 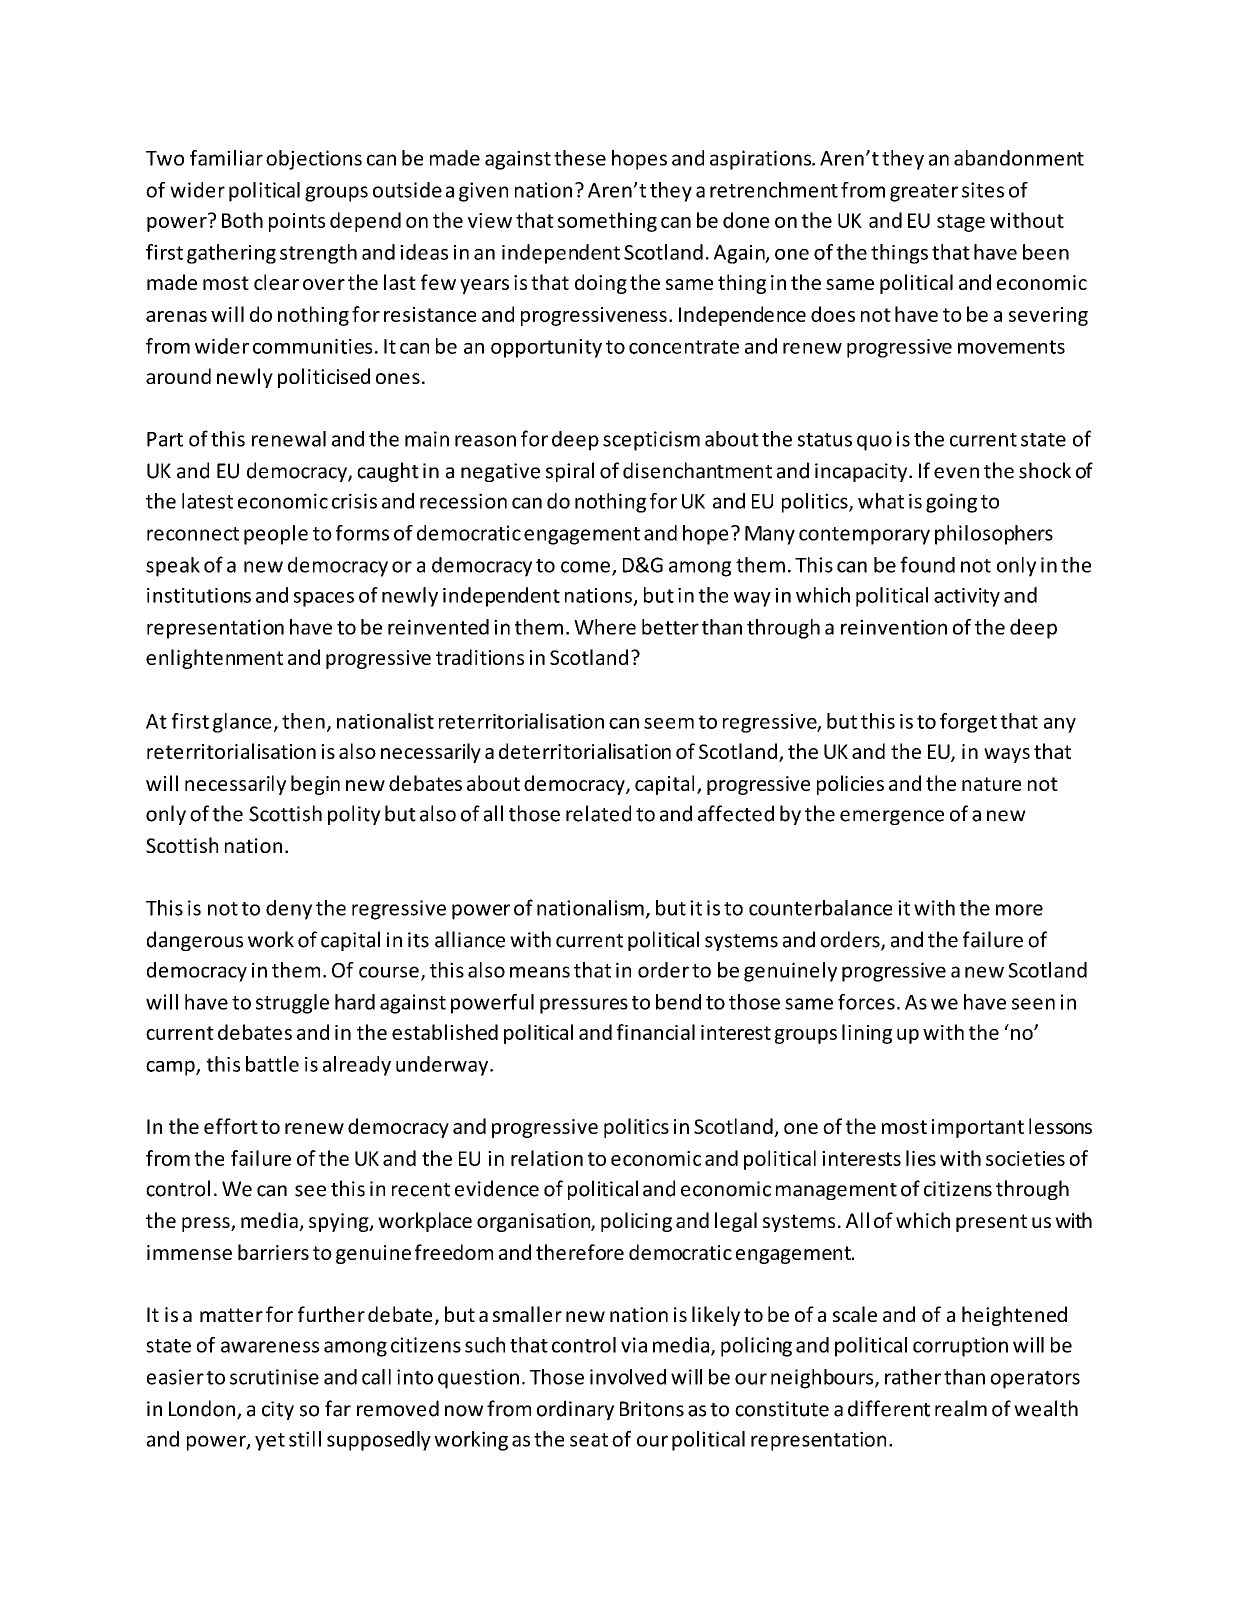 What do you see at coordinates (274, 1377) in the screenshot?
I see `scrutinise` at bounding box center [274, 1377].
